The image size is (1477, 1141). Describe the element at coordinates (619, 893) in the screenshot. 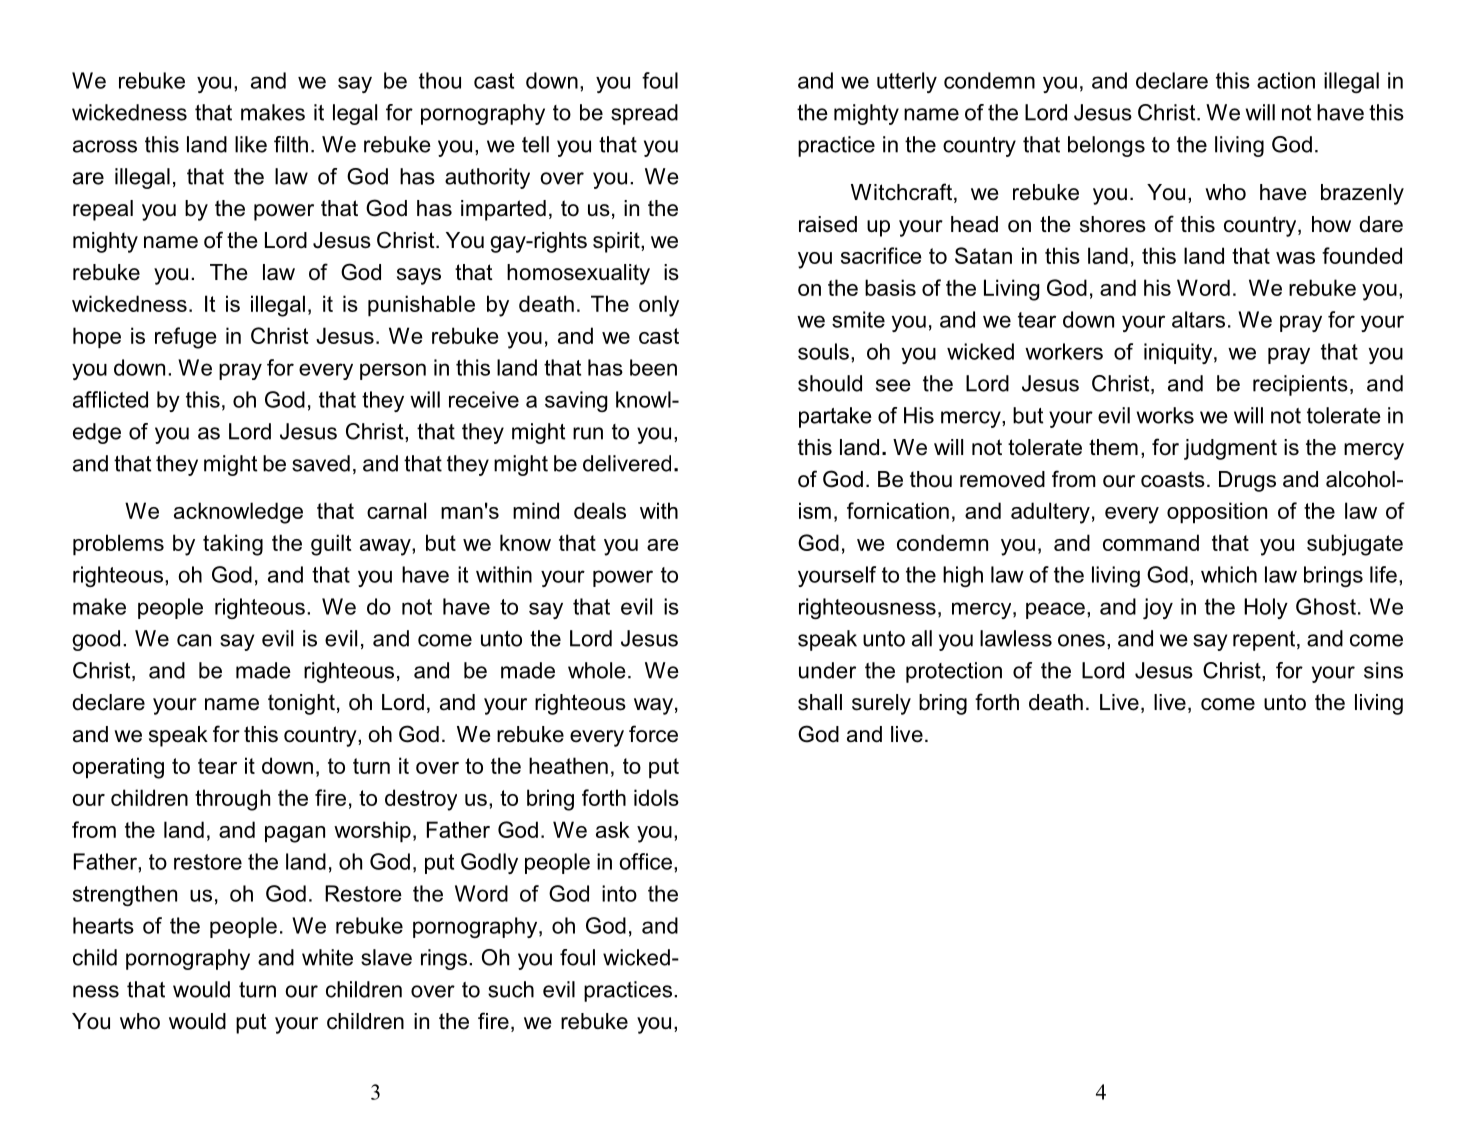

I see `into` at that location.
